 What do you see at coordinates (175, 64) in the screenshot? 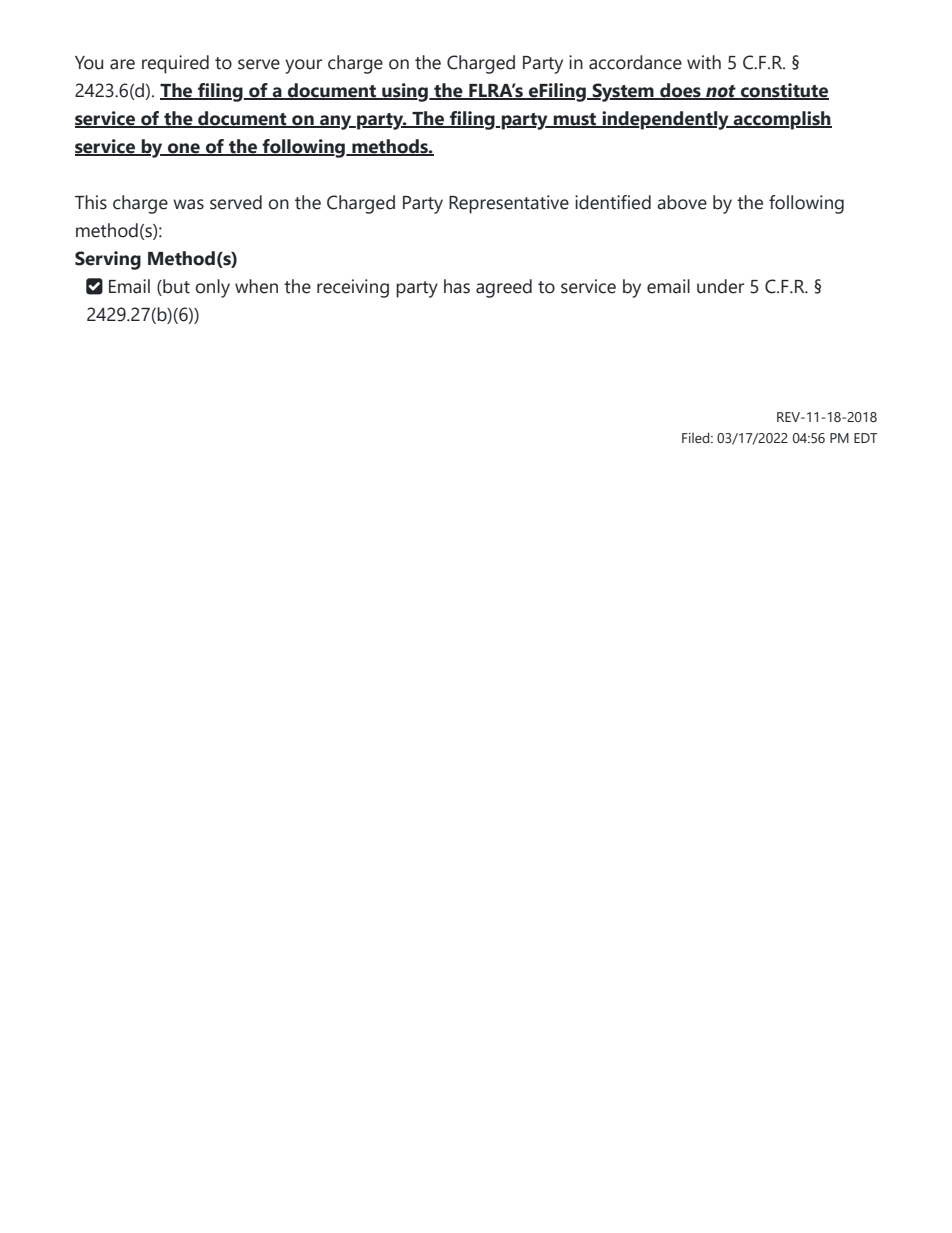
I see `required` at bounding box center [175, 64].
